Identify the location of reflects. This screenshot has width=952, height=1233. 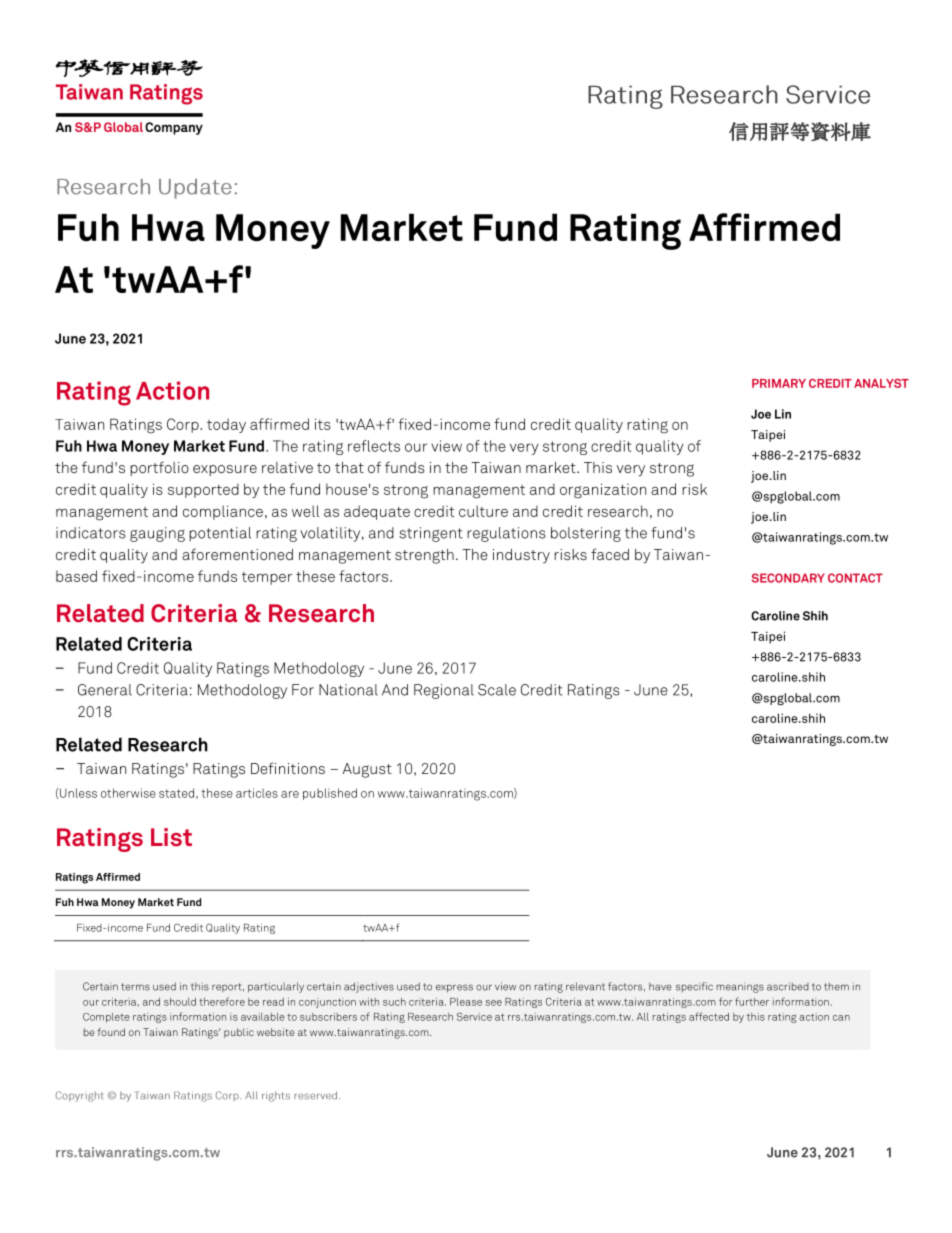
(374, 446).
